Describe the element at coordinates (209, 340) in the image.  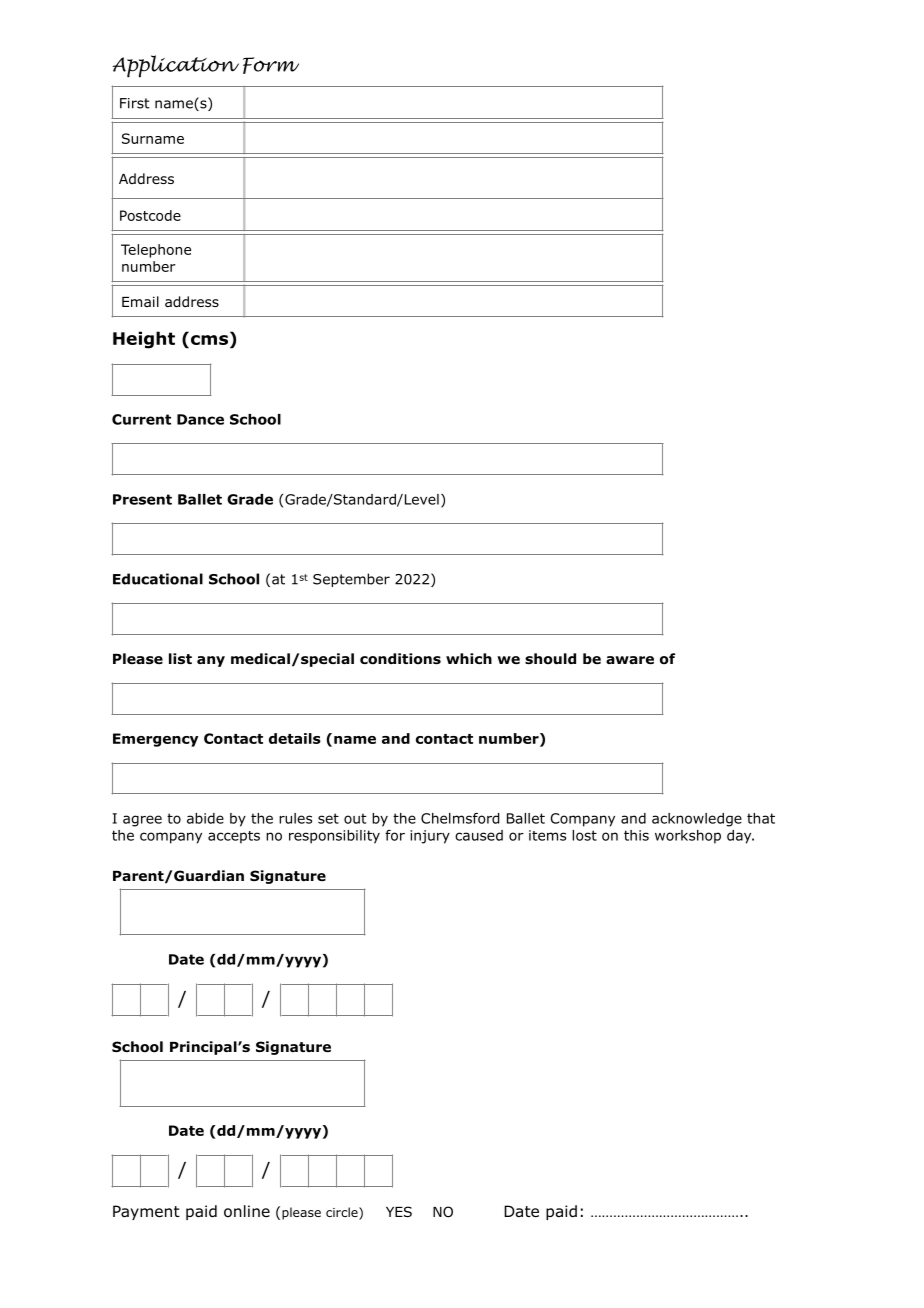
I see `cms` at that location.
